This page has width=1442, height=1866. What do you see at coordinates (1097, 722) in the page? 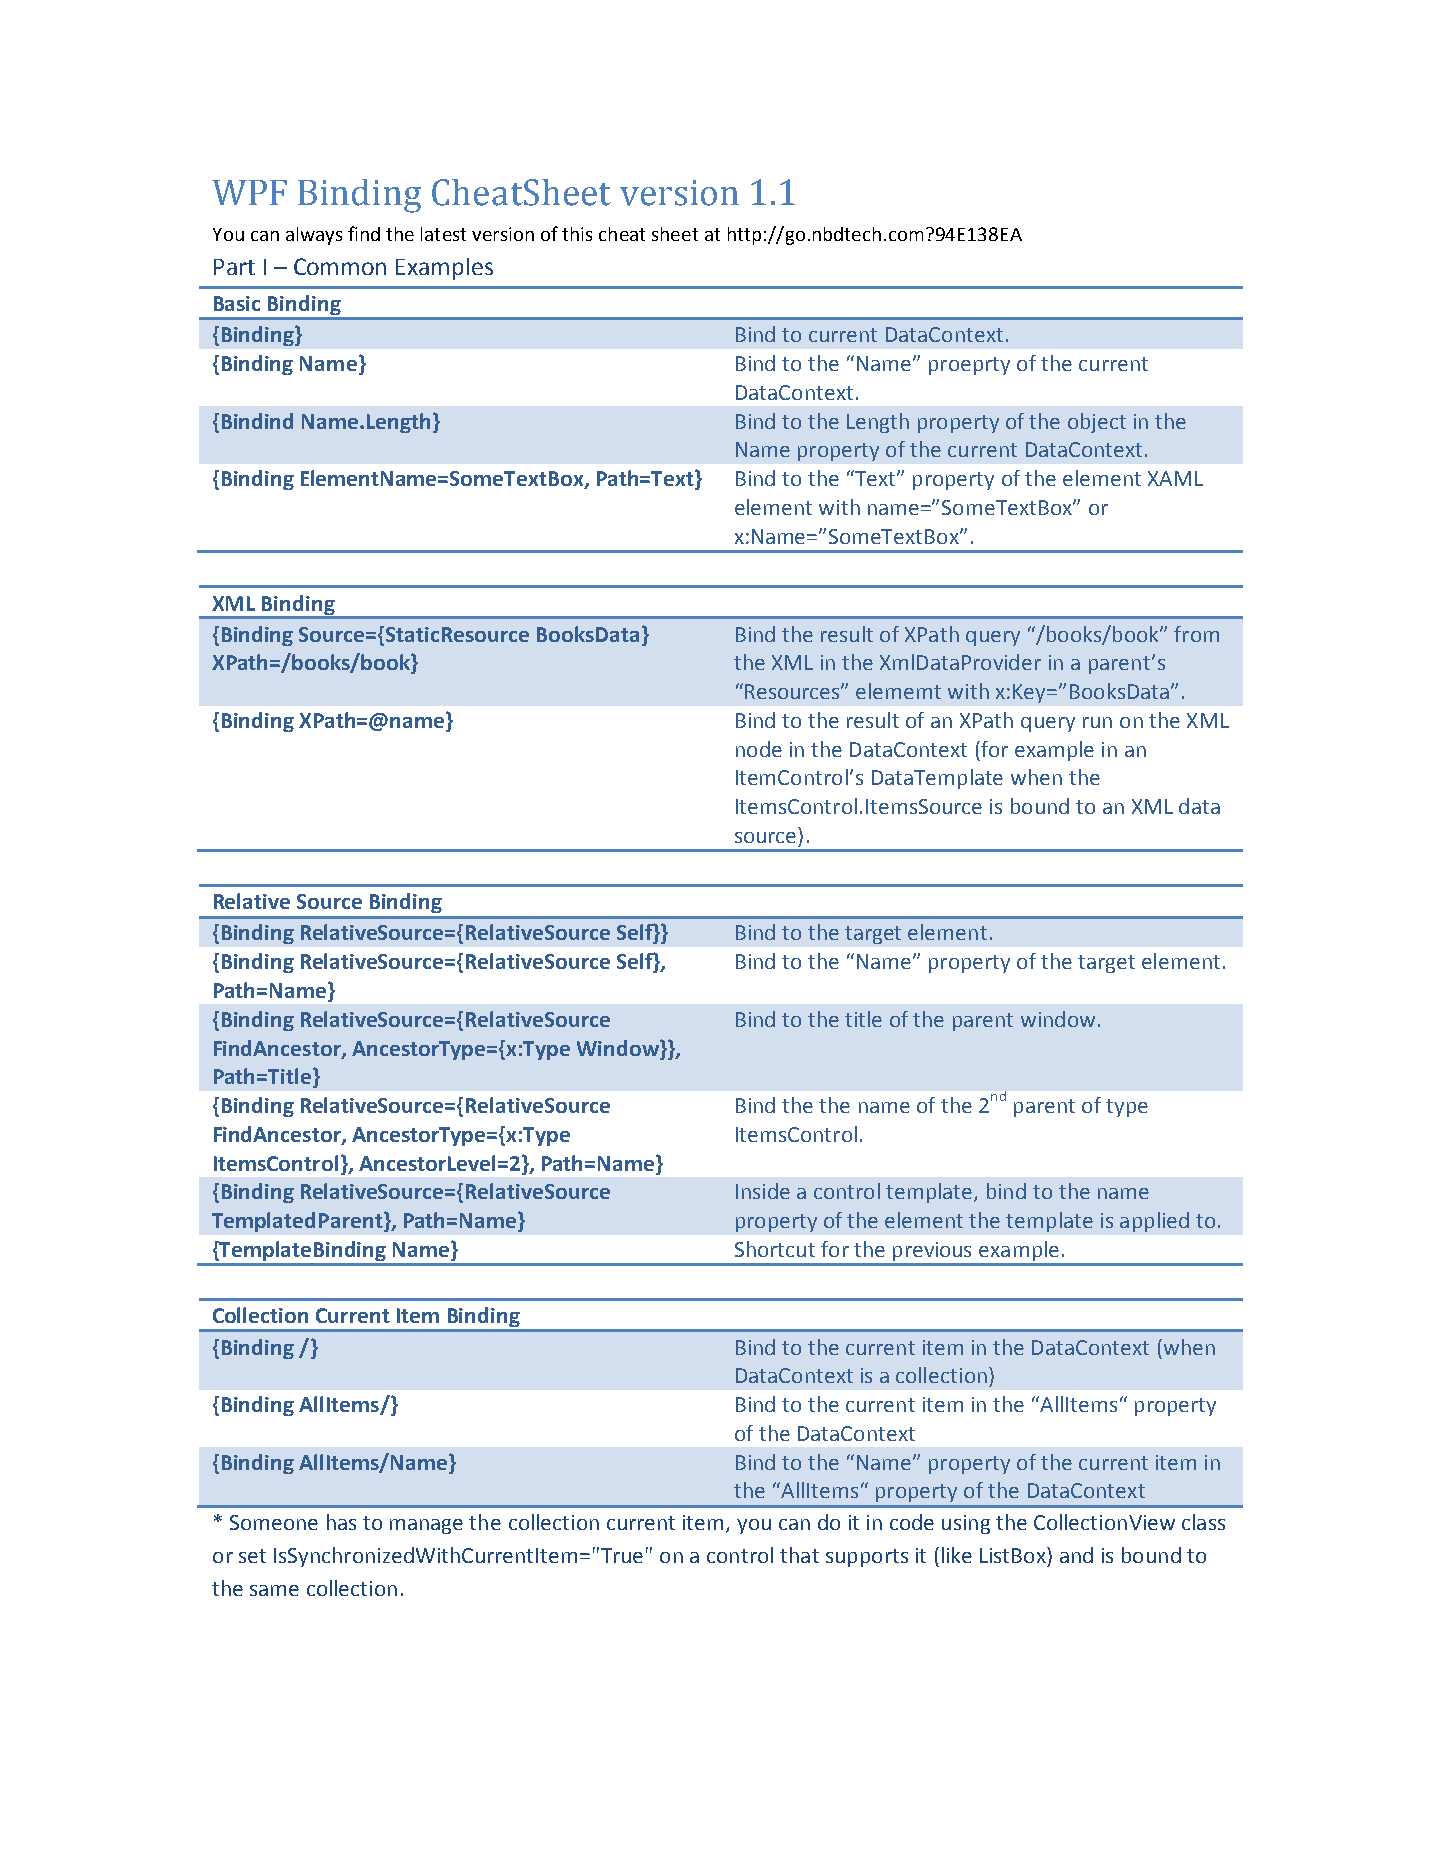
I see `run` at bounding box center [1097, 722].
